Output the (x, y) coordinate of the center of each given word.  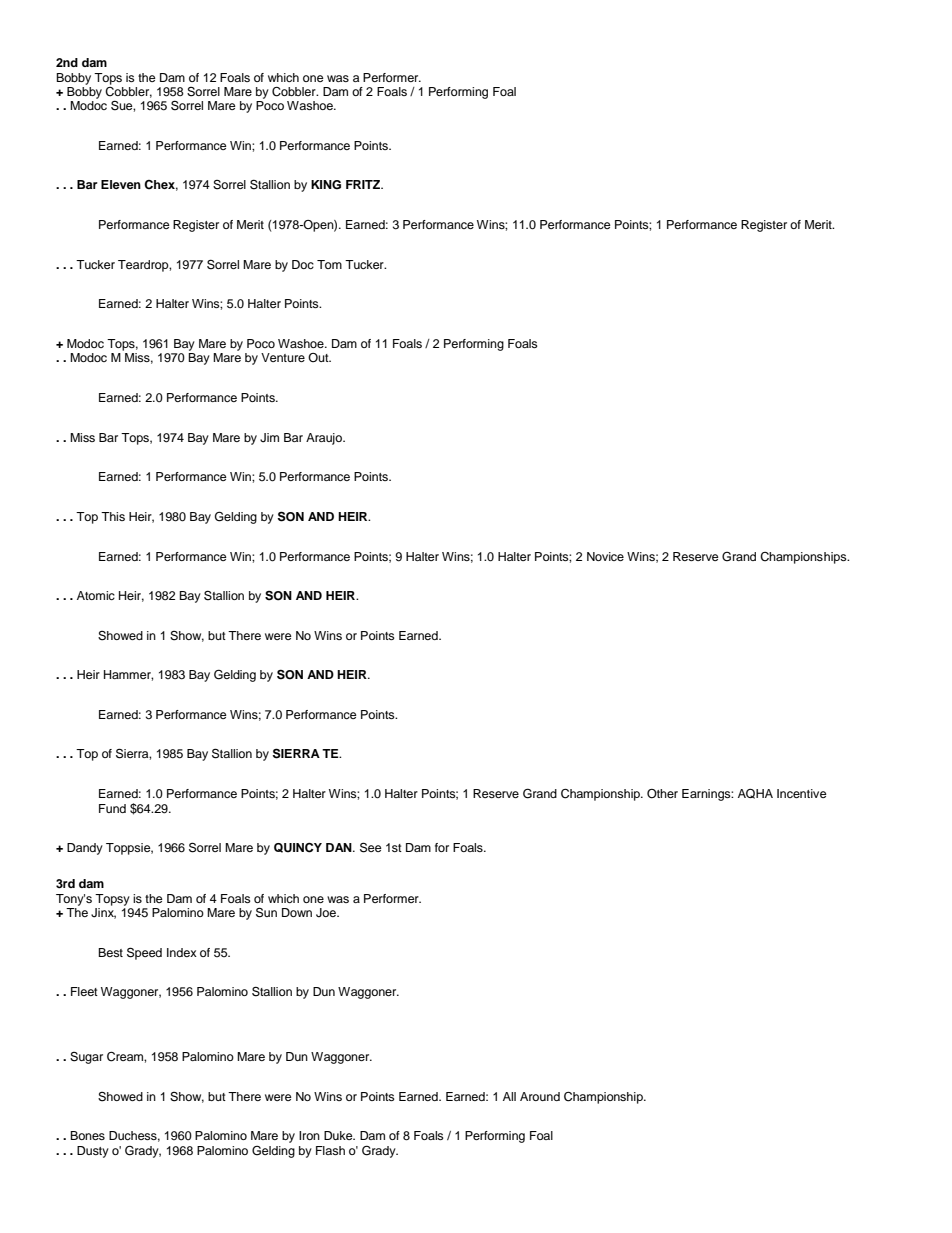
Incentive (802, 793)
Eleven (121, 184)
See (371, 847)
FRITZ (364, 184)
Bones (87, 1135)
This (113, 516)
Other (662, 794)
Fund (112, 808)
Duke (339, 1135)
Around (540, 1096)
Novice (605, 556)
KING (326, 185)
